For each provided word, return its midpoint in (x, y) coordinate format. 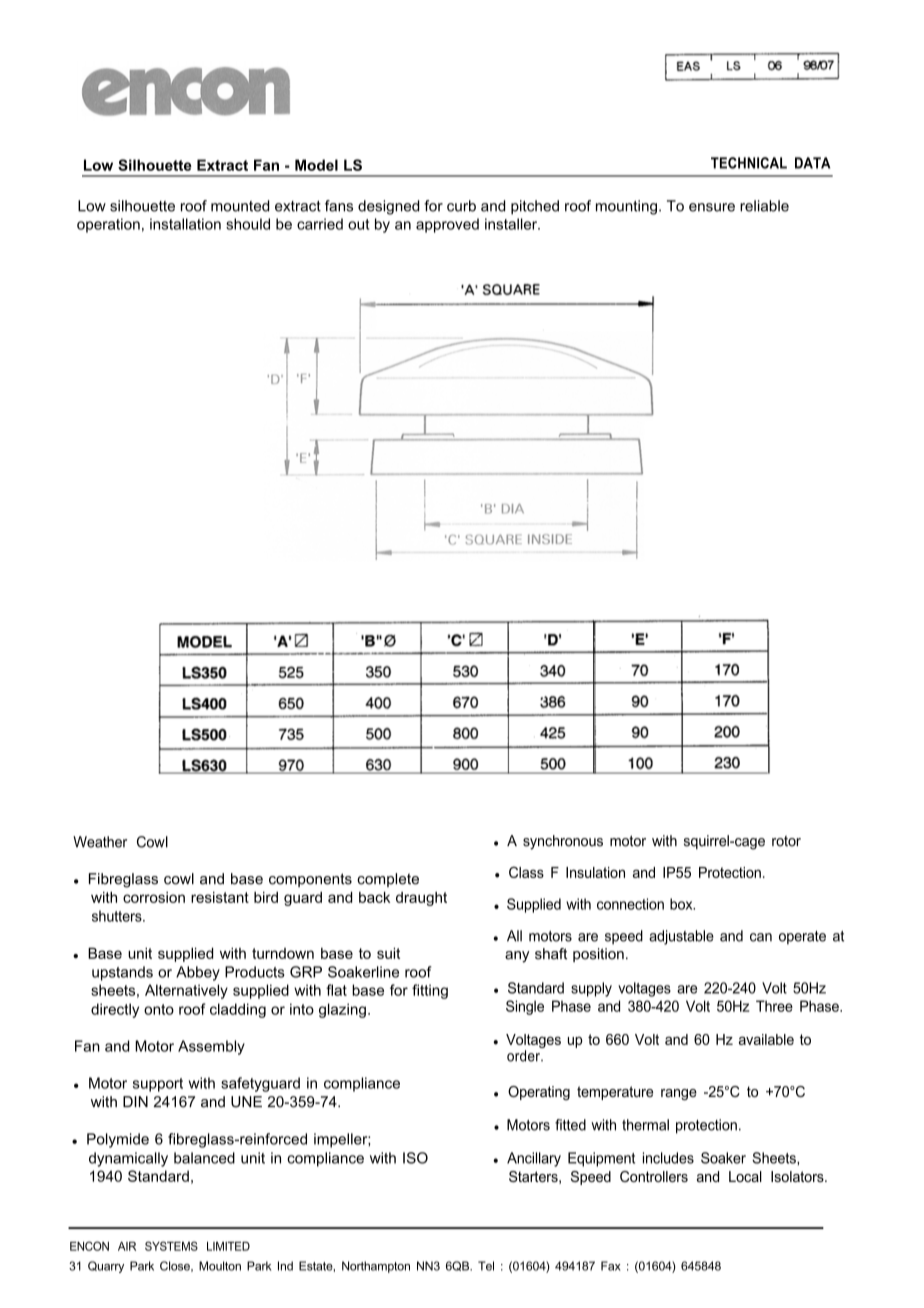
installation (185, 224)
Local (745, 1176)
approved (447, 225)
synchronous (563, 842)
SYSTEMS (171, 1246)
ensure (712, 207)
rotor (786, 841)
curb (461, 206)
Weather (100, 842)
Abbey (198, 973)
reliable (764, 206)
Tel (486, 1266)
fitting (430, 991)
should (248, 224)
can (761, 937)
